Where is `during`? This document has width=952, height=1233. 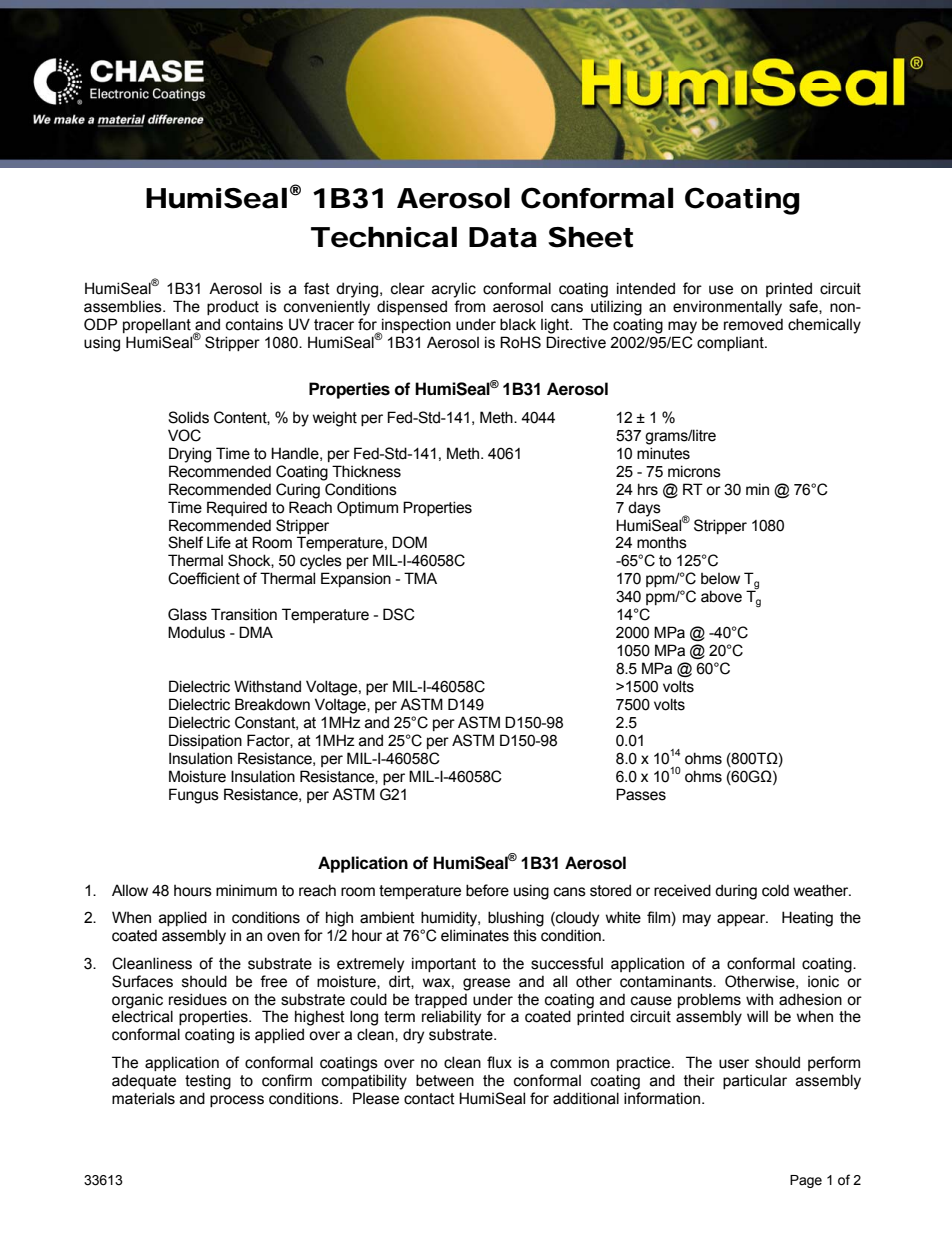 during is located at coordinates (736, 892).
